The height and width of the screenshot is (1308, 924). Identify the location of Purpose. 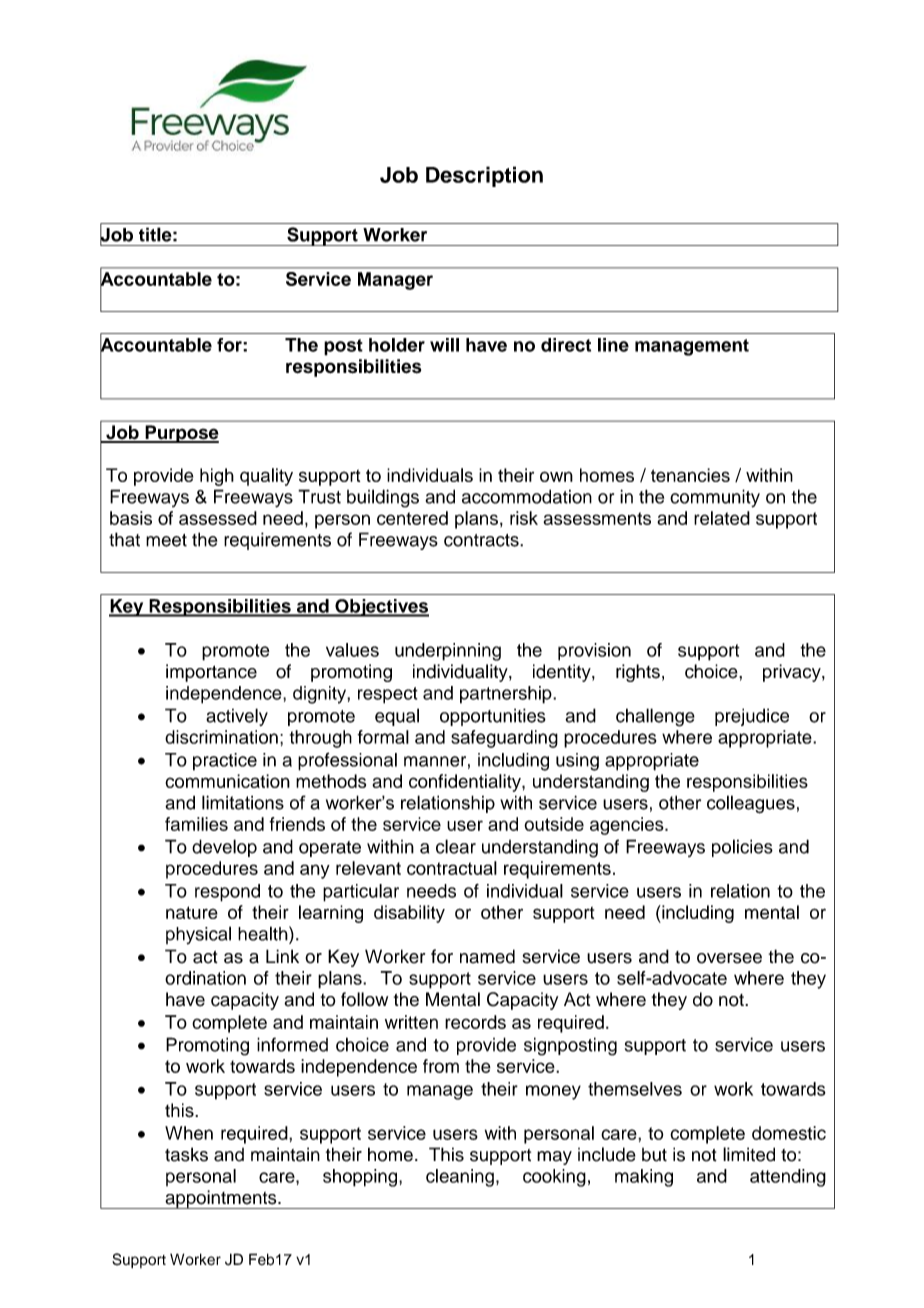
(181, 434).
